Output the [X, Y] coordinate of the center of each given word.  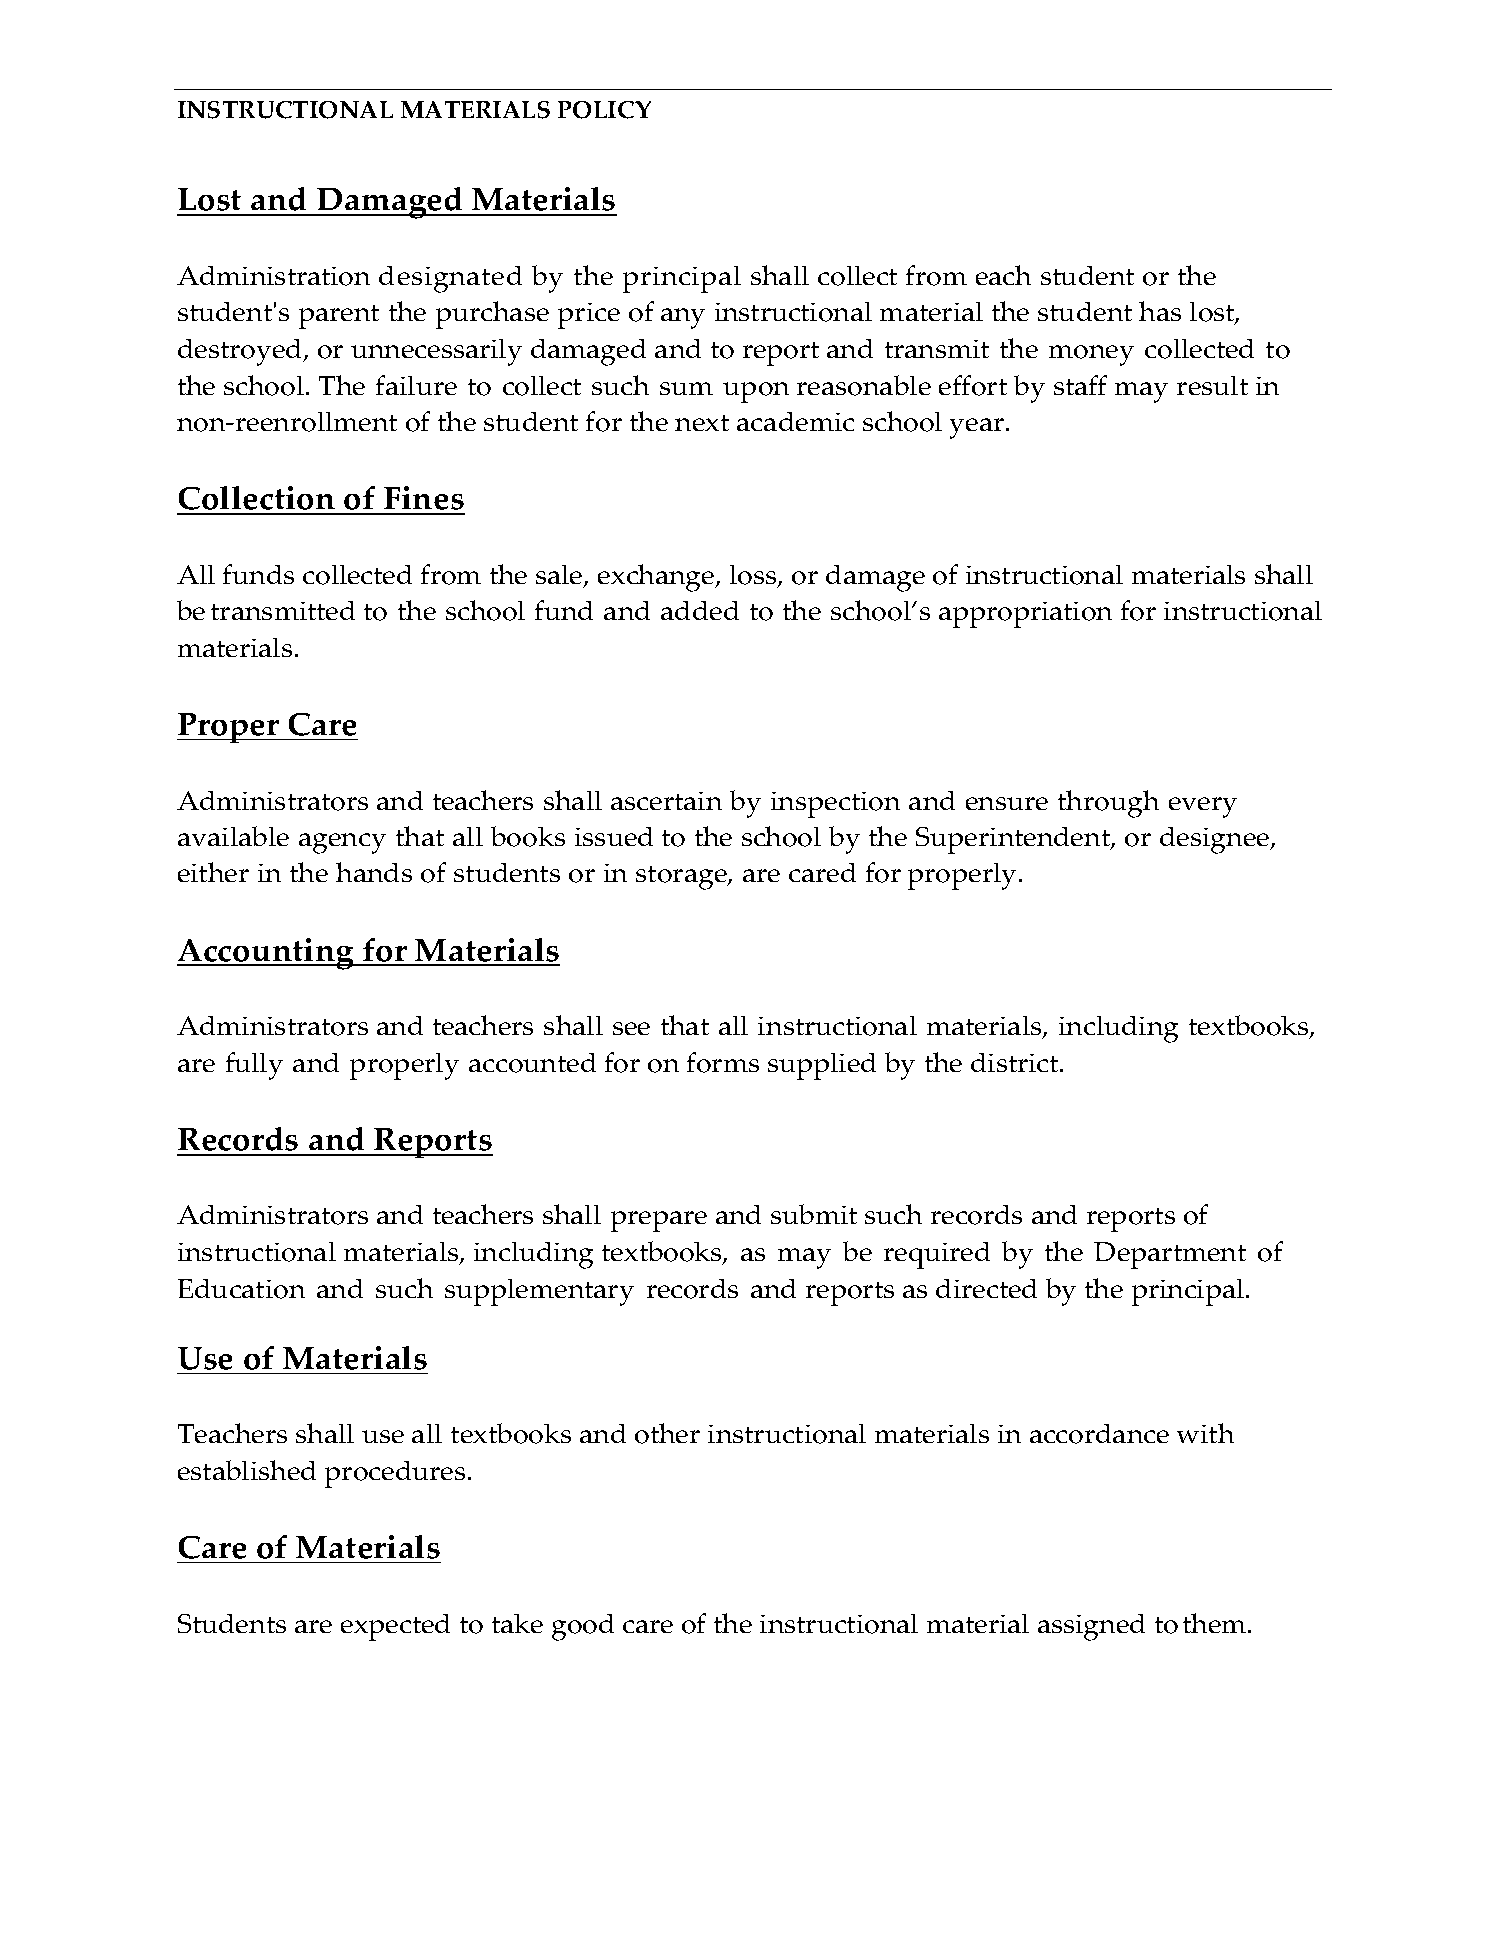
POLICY [604, 110]
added [700, 610]
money [1091, 355]
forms [723, 1062]
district [1016, 1062]
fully [254, 1066]
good [583, 1627]
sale [560, 576]
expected [395, 1627]
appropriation [1025, 615]
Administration [273, 276]
